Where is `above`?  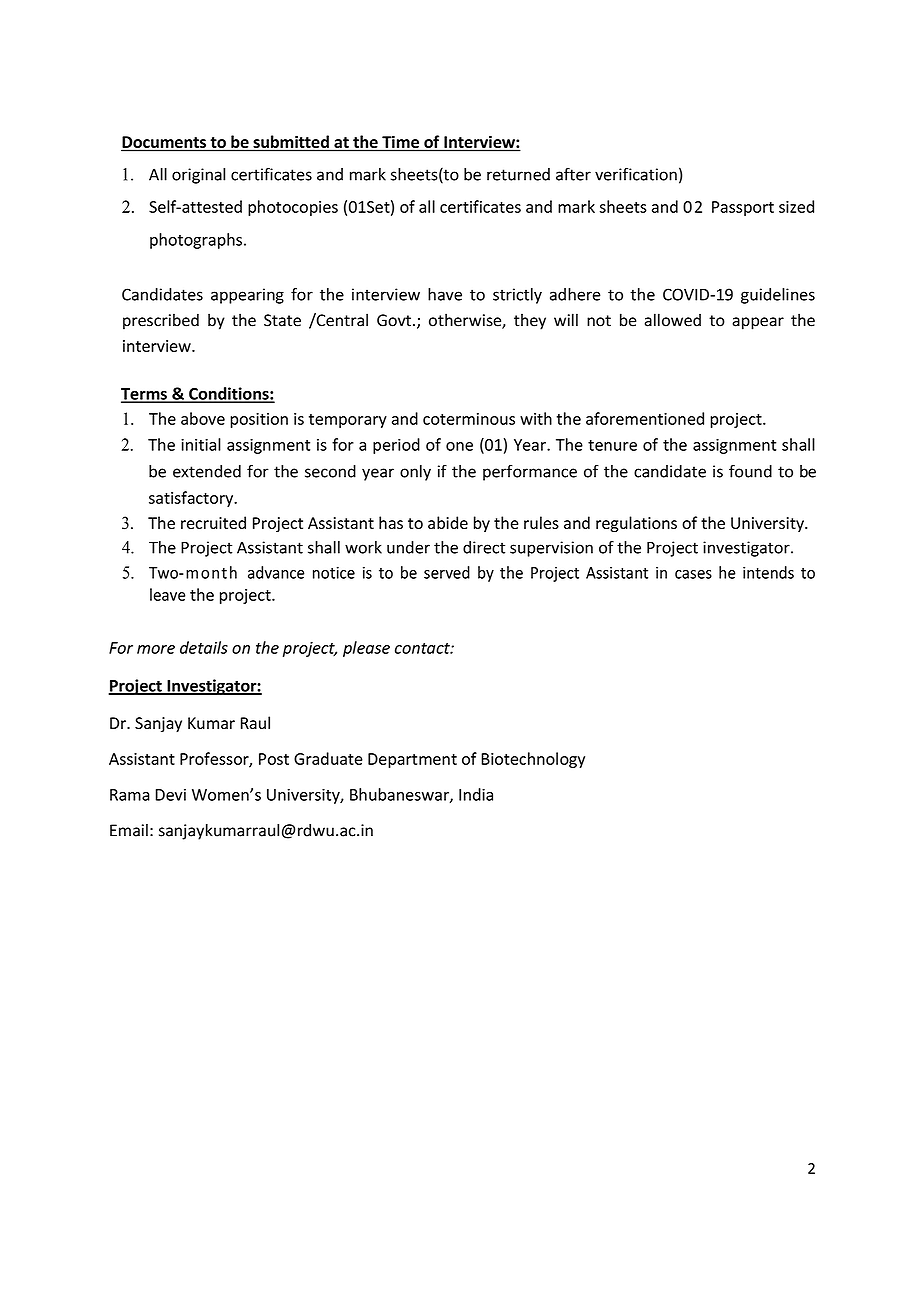
above is located at coordinates (203, 418).
